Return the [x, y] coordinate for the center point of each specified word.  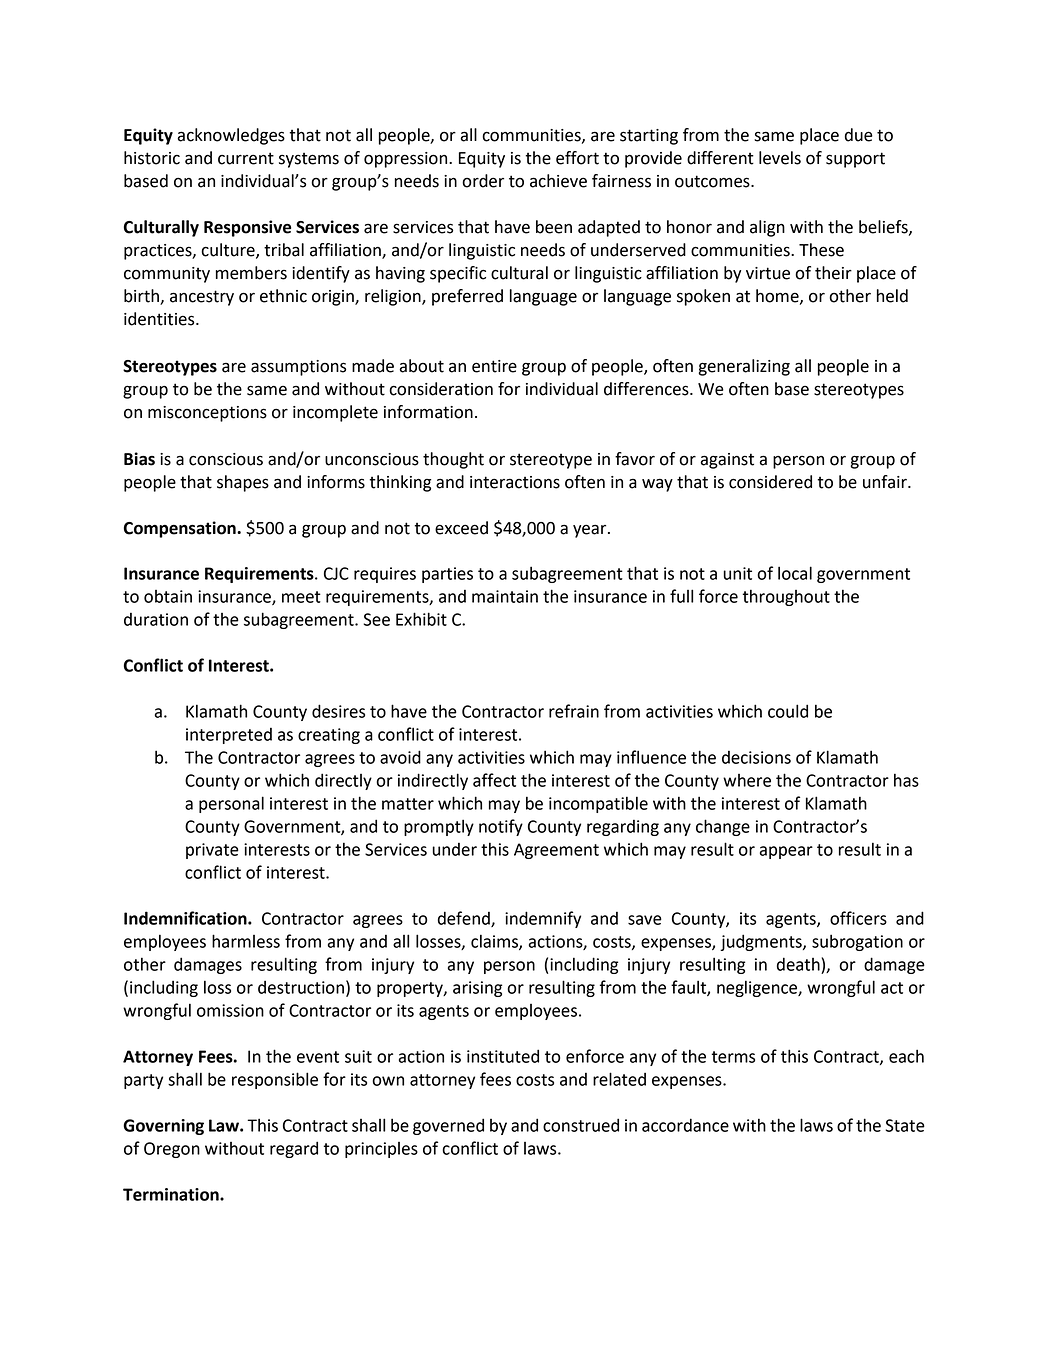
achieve [558, 181]
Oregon [172, 1150]
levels [780, 158]
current [246, 158]
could [788, 711]
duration [156, 619]
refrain [574, 711]
